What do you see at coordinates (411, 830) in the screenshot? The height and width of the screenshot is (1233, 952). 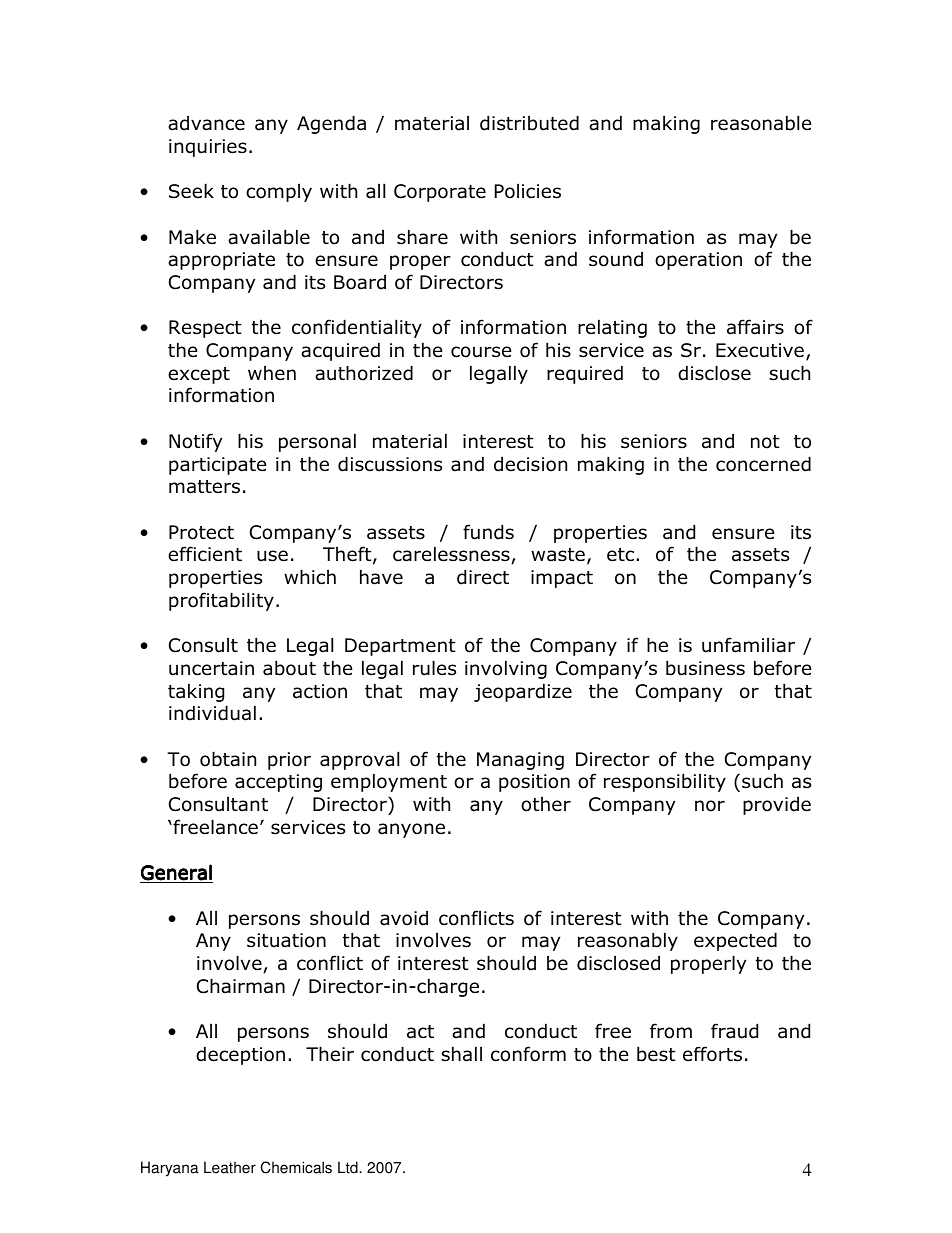 I see `anyone` at bounding box center [411, 830].
